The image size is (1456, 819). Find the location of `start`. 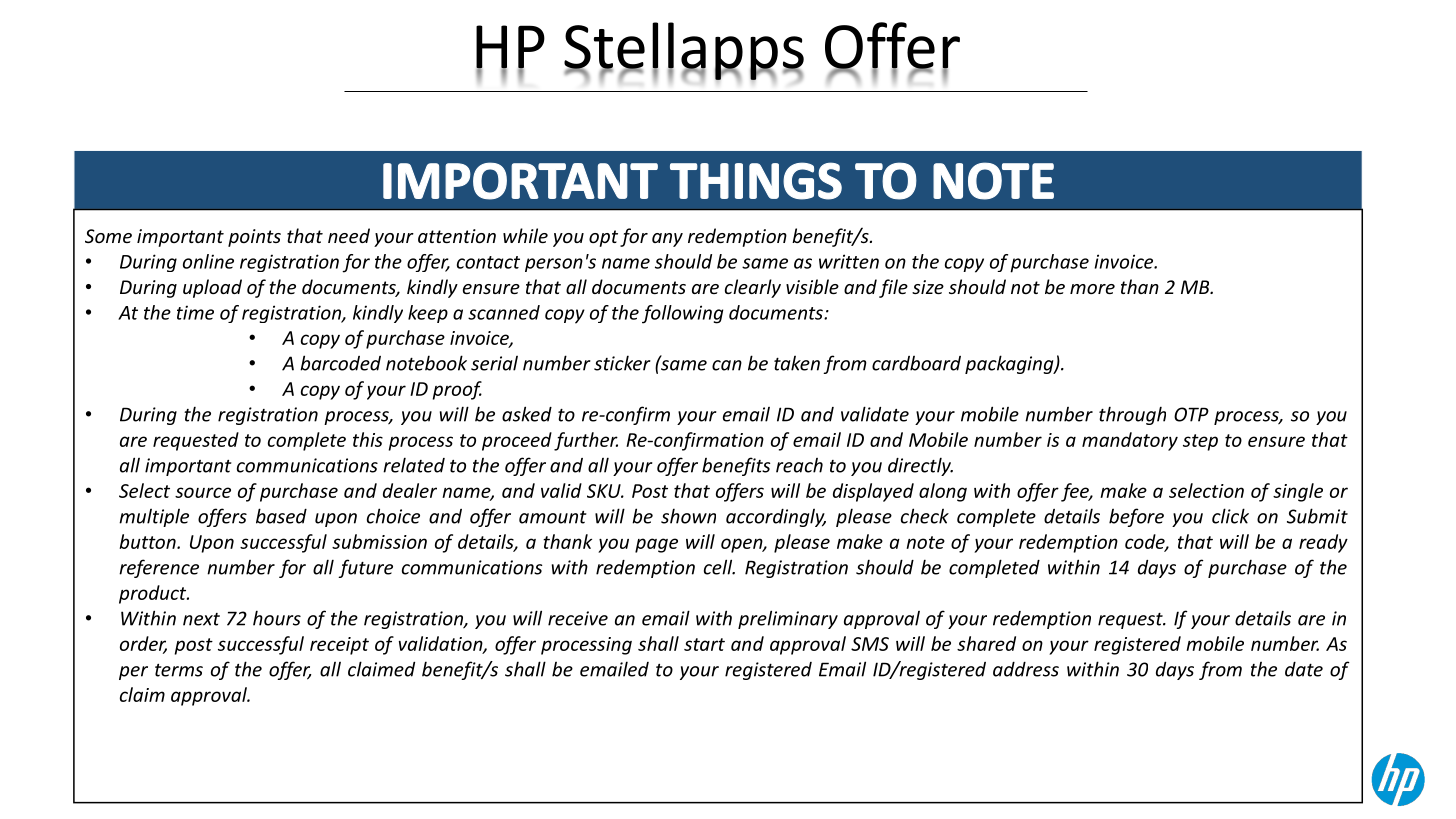

start is located at coordinates (704, 644).
